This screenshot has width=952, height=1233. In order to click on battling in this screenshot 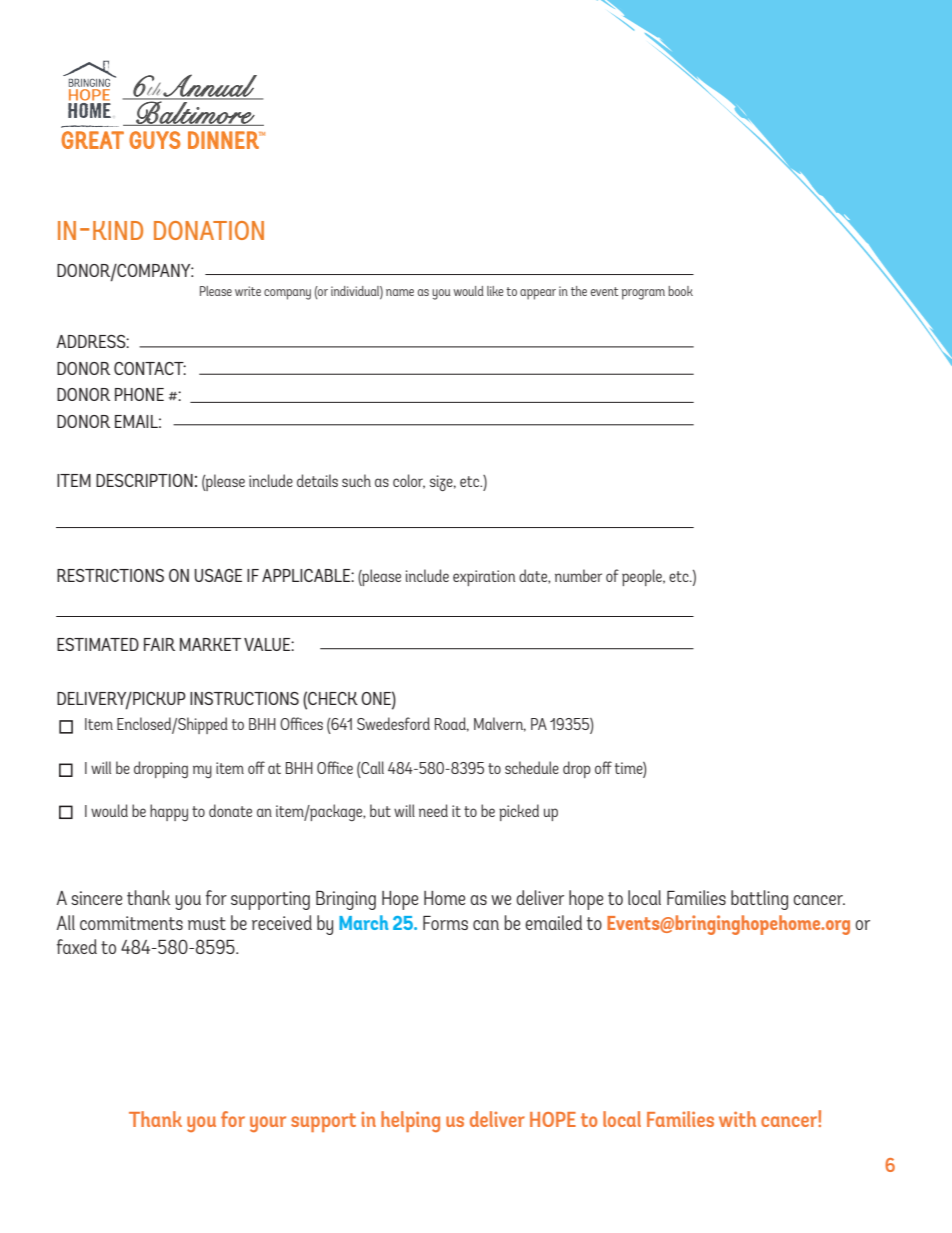, I will do `click(759, 900)`.
